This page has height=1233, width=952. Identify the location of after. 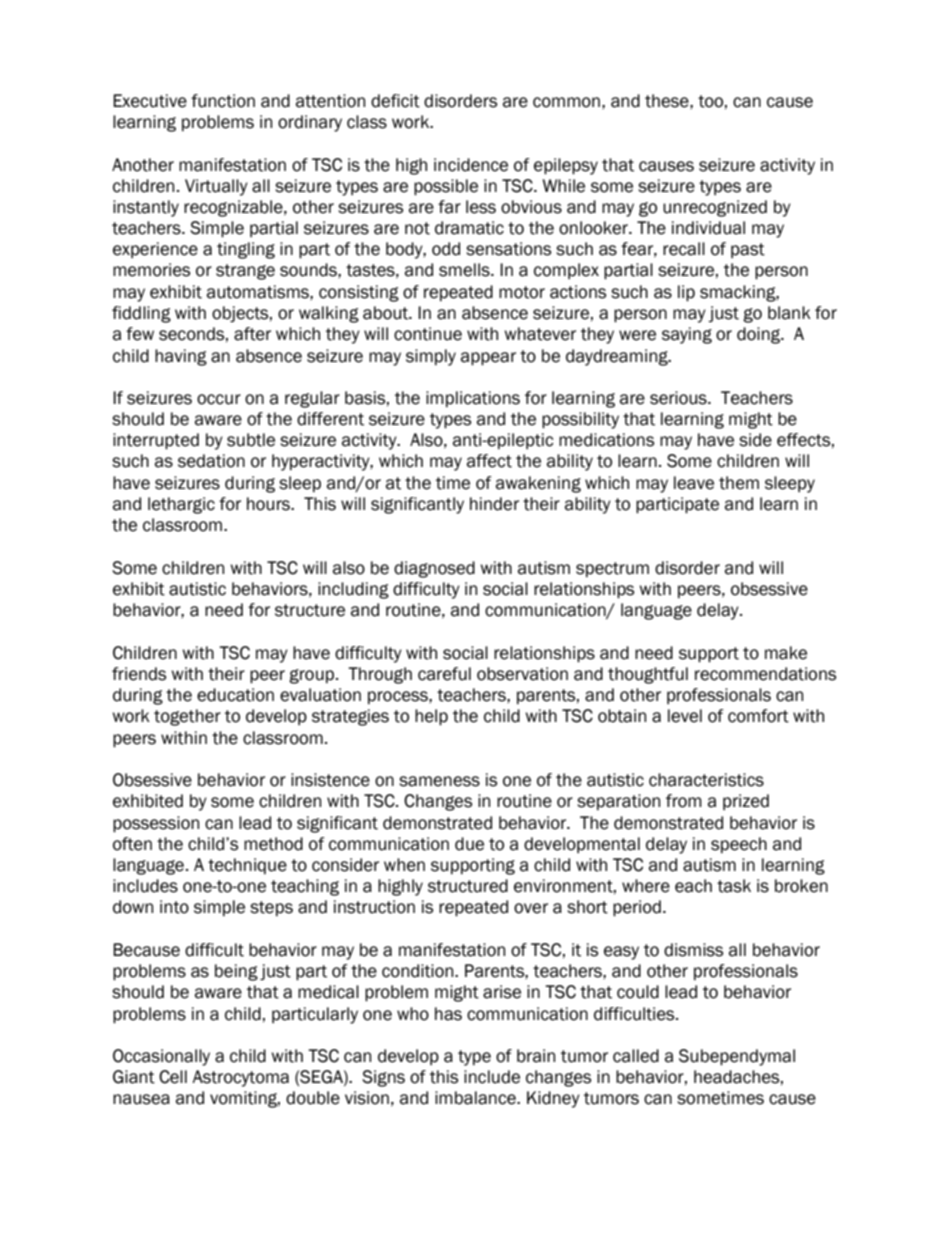
(252, 334).
